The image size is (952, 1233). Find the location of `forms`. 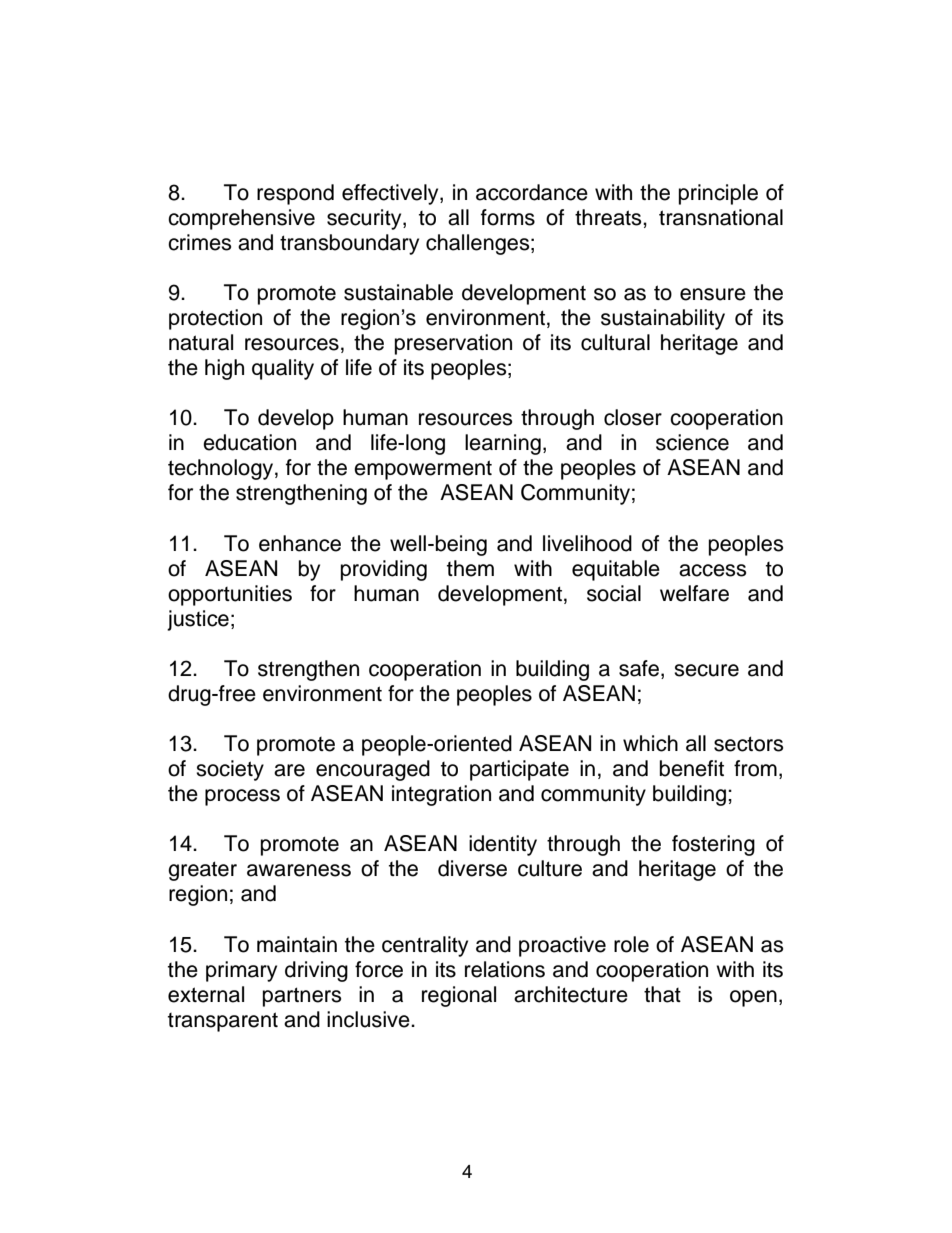

forms is located at coordinates (508, 217).
